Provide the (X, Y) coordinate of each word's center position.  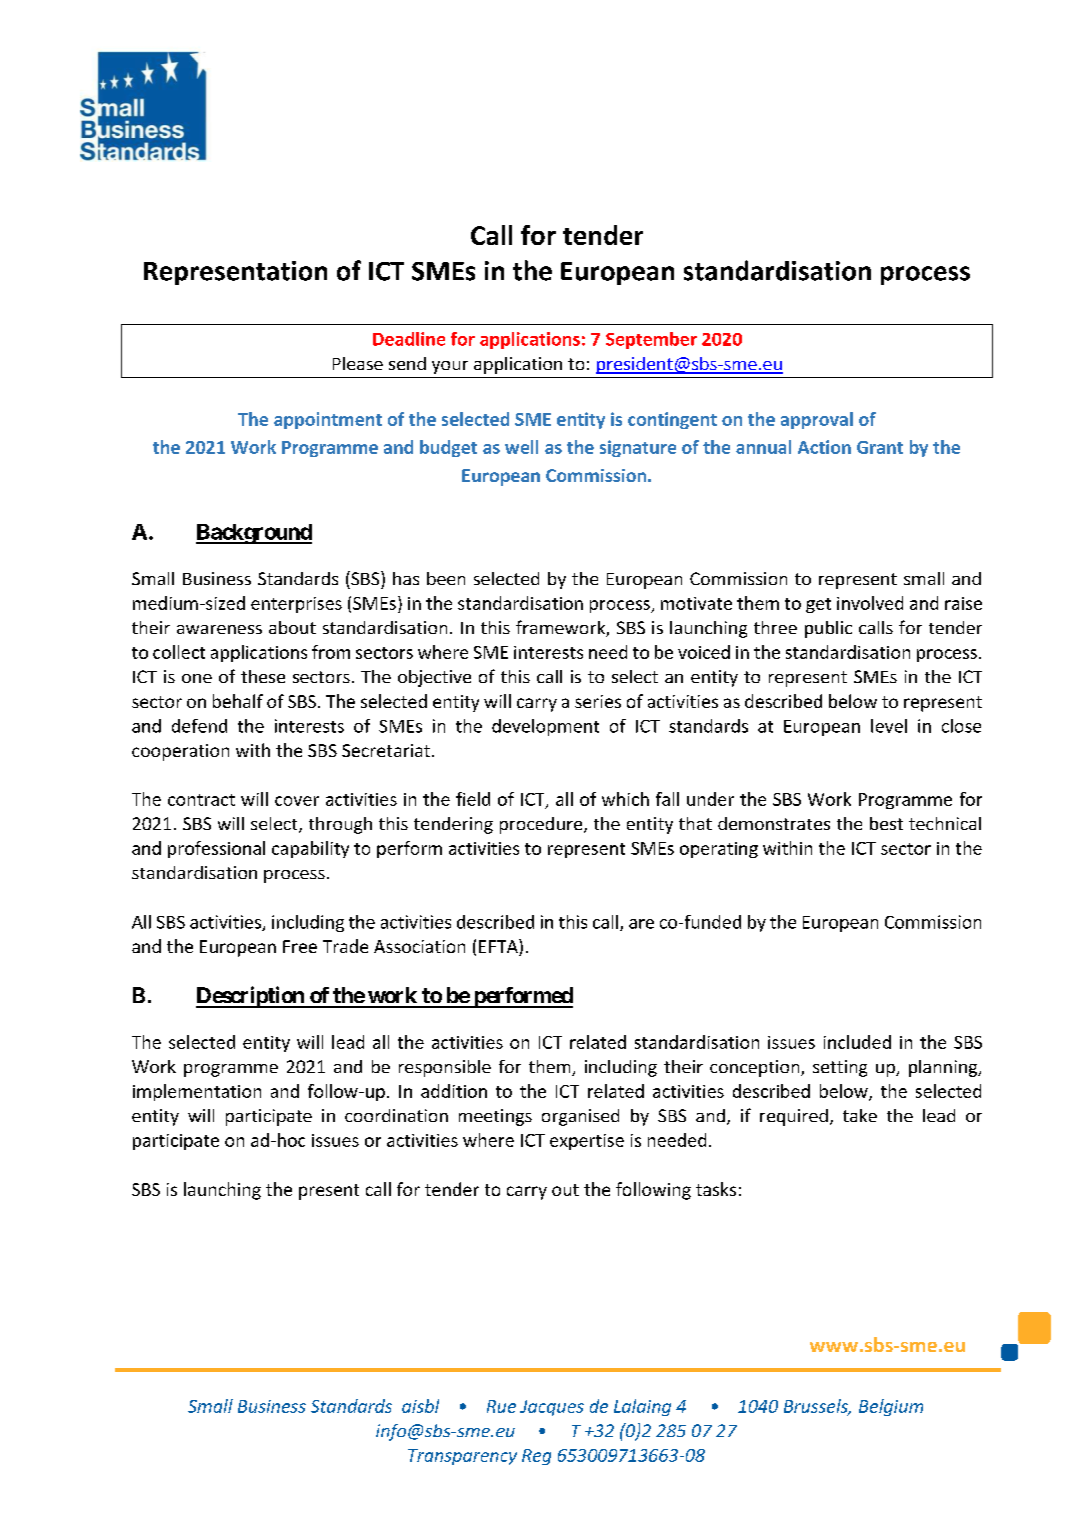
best (886, 823)
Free (300, 946)
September (651, 340)
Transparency (462, 1457)
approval (817, 420)
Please (358, 363)
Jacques (552, 1408)
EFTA (499, 946)
